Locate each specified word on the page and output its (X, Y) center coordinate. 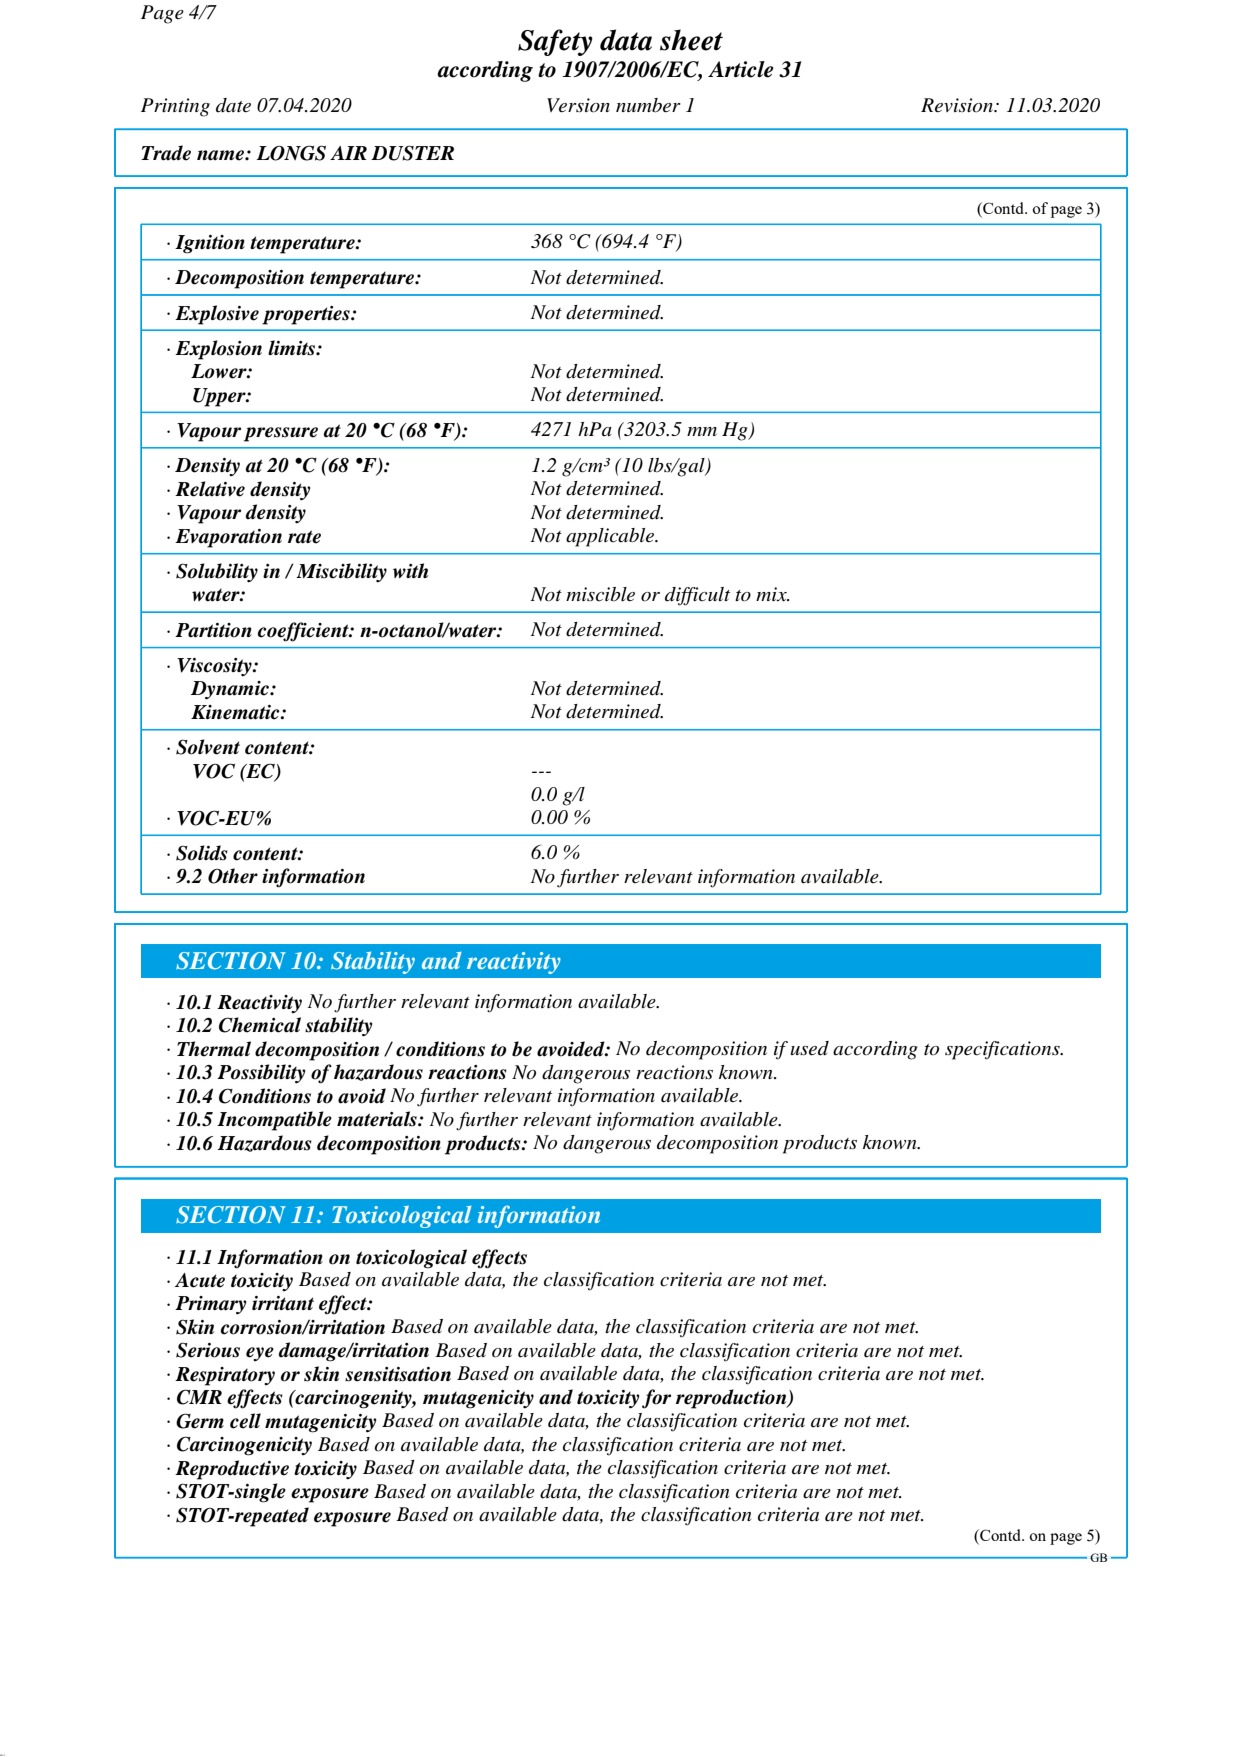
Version (578, 105)
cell (245, 1421)
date (233, 105)
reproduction (732, 1399)
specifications (1003, 1050)
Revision (958, 105)
